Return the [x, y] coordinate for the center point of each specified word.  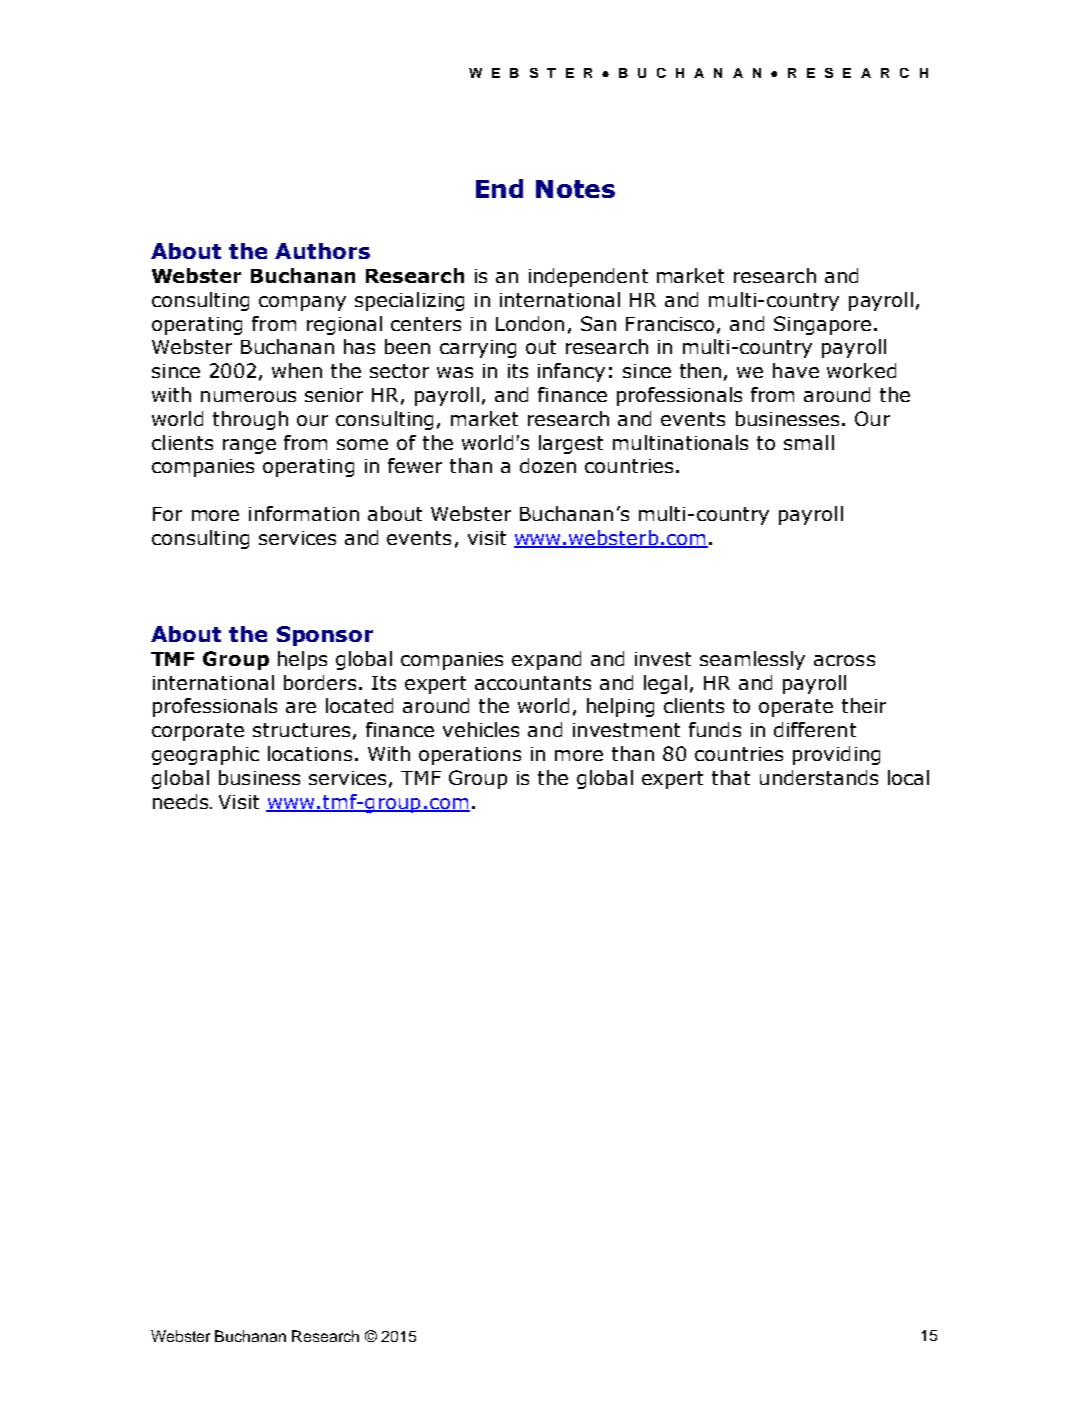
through [250, 420]
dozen [548, 465]
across [844, 660]
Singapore [822, 325]
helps [302, 660]
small [809, 442]
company [302, 303]
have [796, 370]
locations [310, 753]
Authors [322, 251]
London [530, 323]
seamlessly [752, 660]
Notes [575, 189]
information [304, 513]
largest [571, 444]
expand [546, 660]
